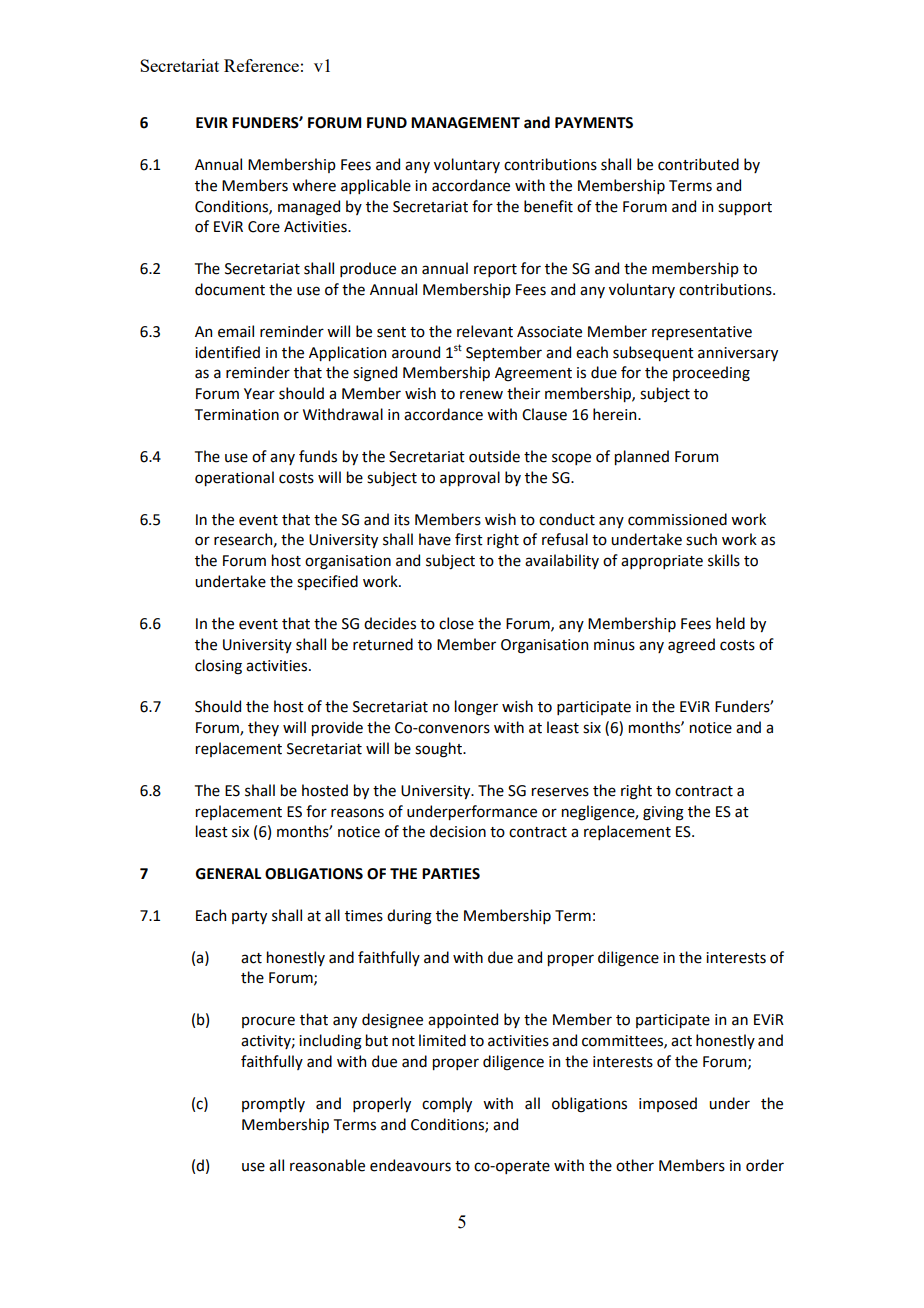 The image size is (924, 1308). Describe the element at coordinates (698, 164) in the page. I see `contributed` at that location.
